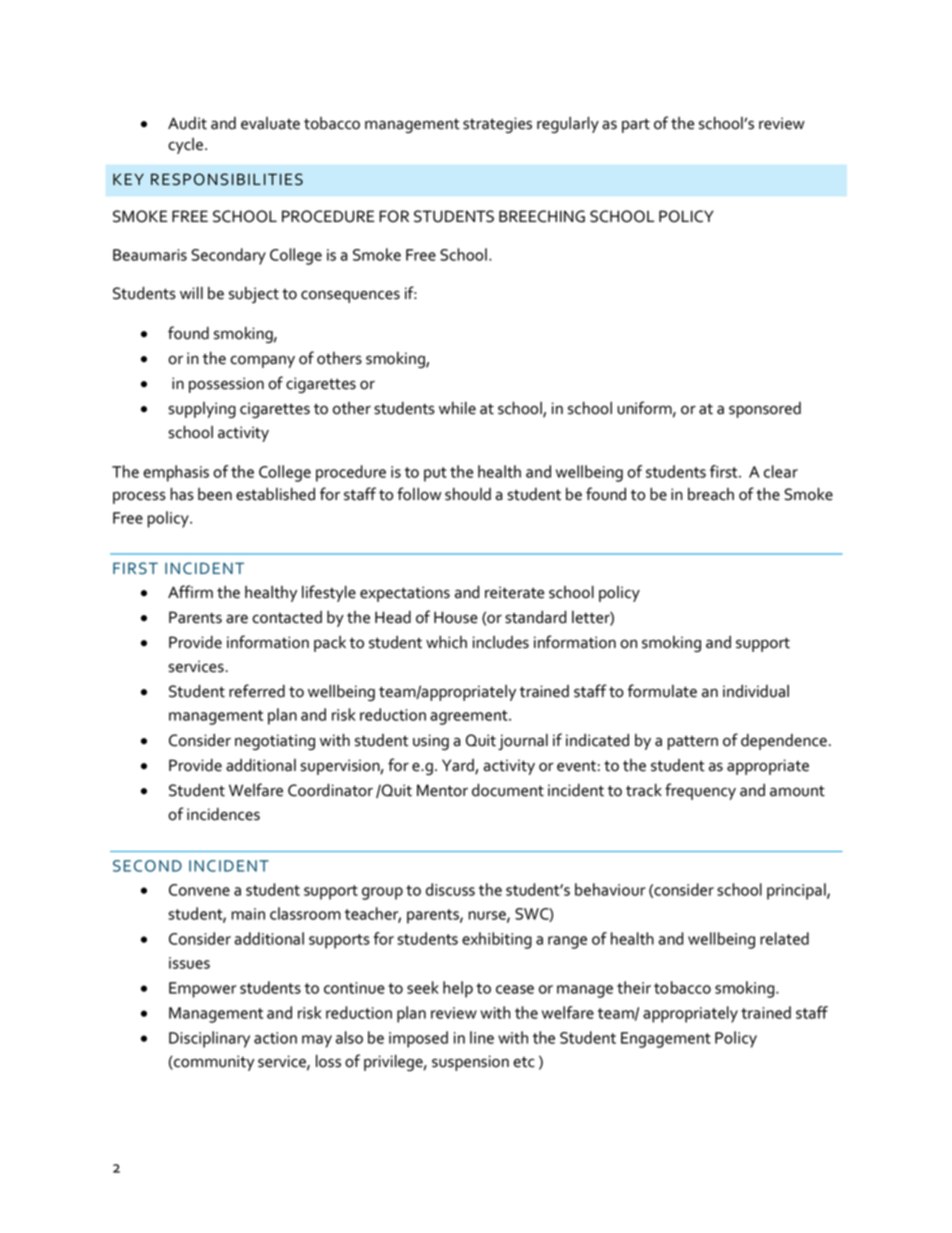  What do you see at coordinates (636, 126) in the screenshot?
I see `part` at bounding box center [636, 126].
